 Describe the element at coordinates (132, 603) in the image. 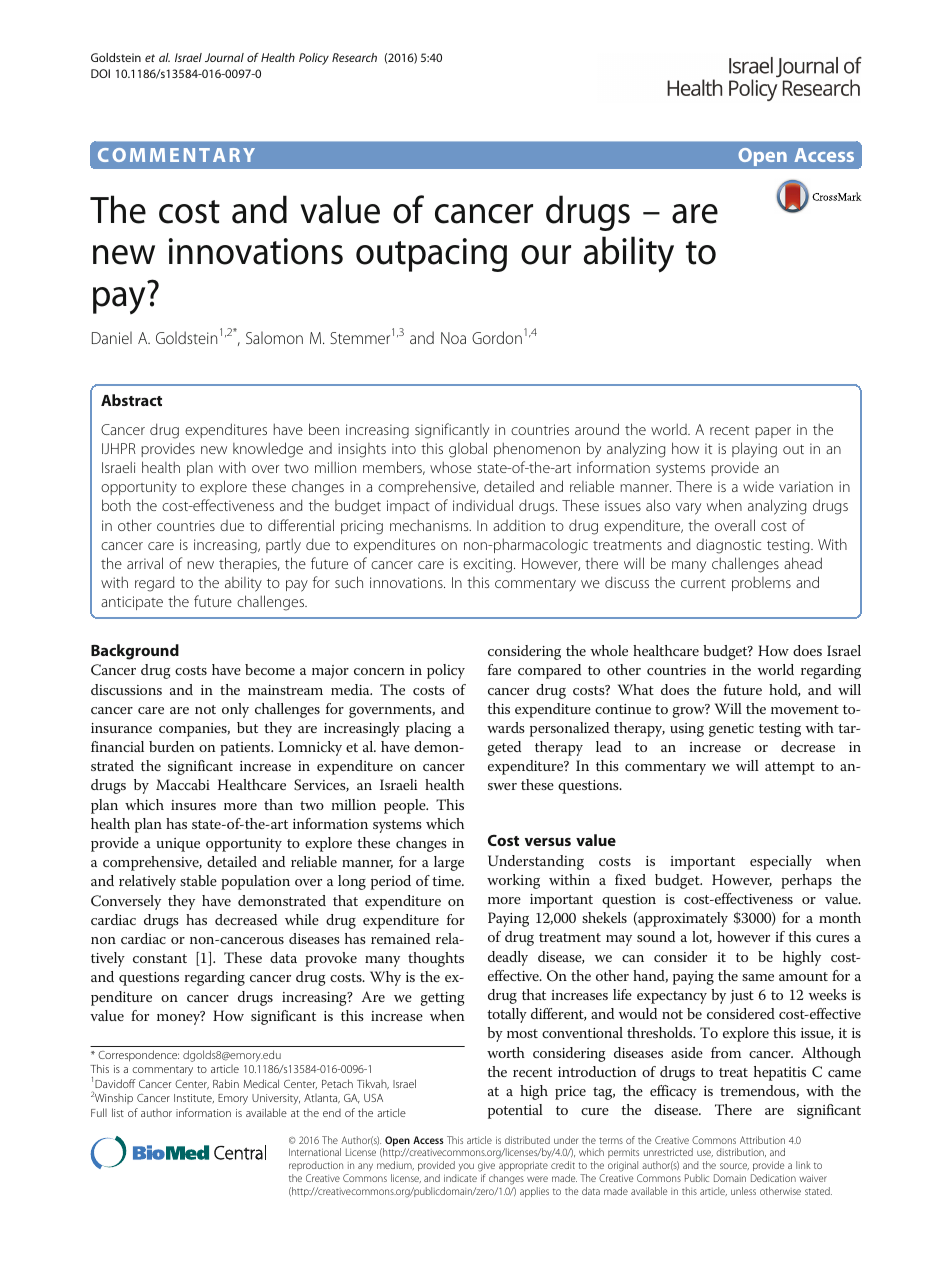

I see `anticipate` at that location.
